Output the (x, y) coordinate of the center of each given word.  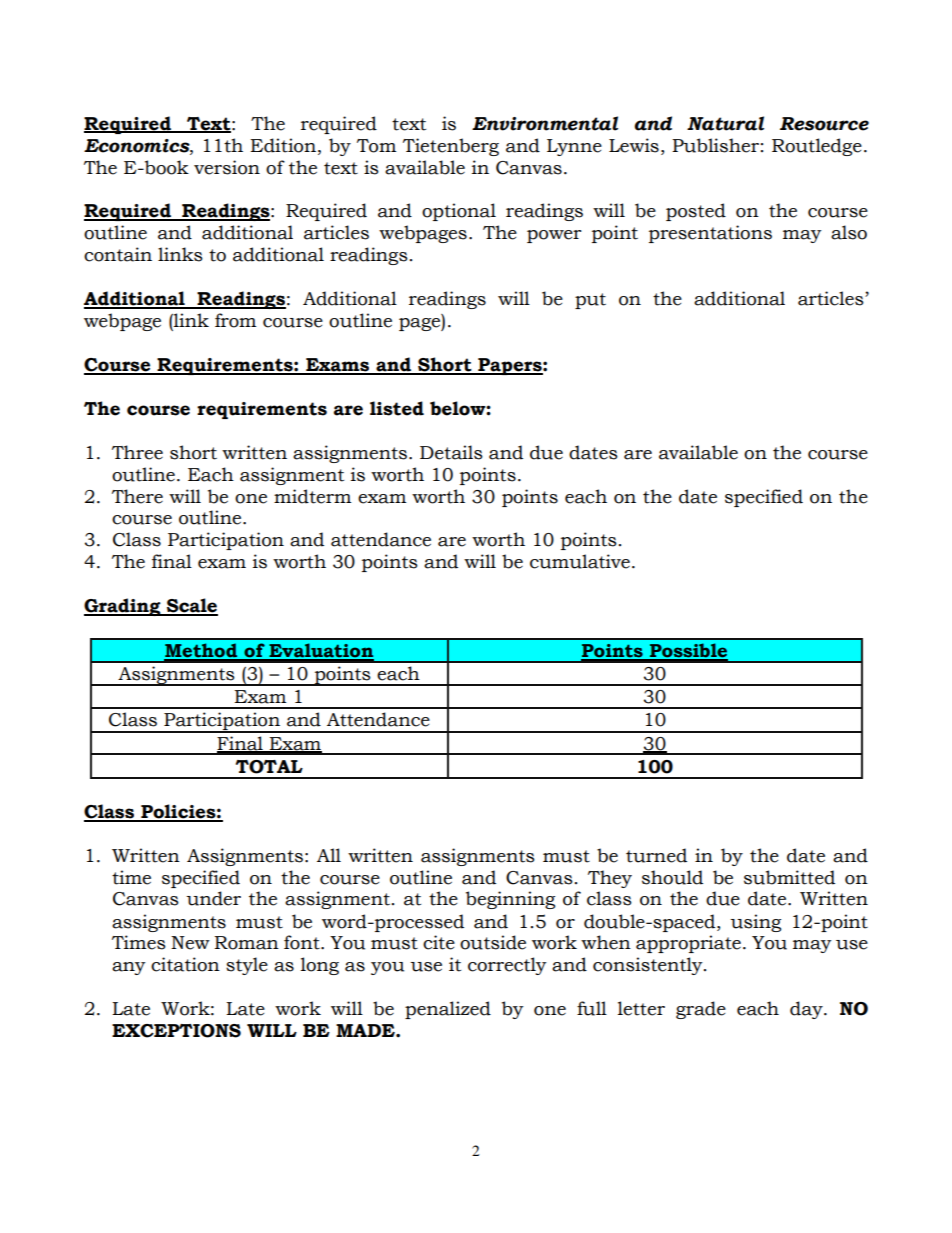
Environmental (545, 123)
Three (137, 452)
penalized (448, 1010)
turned (656, 855)
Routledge (817, 147)
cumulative (580, 561)
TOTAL (269, 767)
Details (451, 452)
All (329, 855)
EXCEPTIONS (176, 1031)
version (227, 167)
